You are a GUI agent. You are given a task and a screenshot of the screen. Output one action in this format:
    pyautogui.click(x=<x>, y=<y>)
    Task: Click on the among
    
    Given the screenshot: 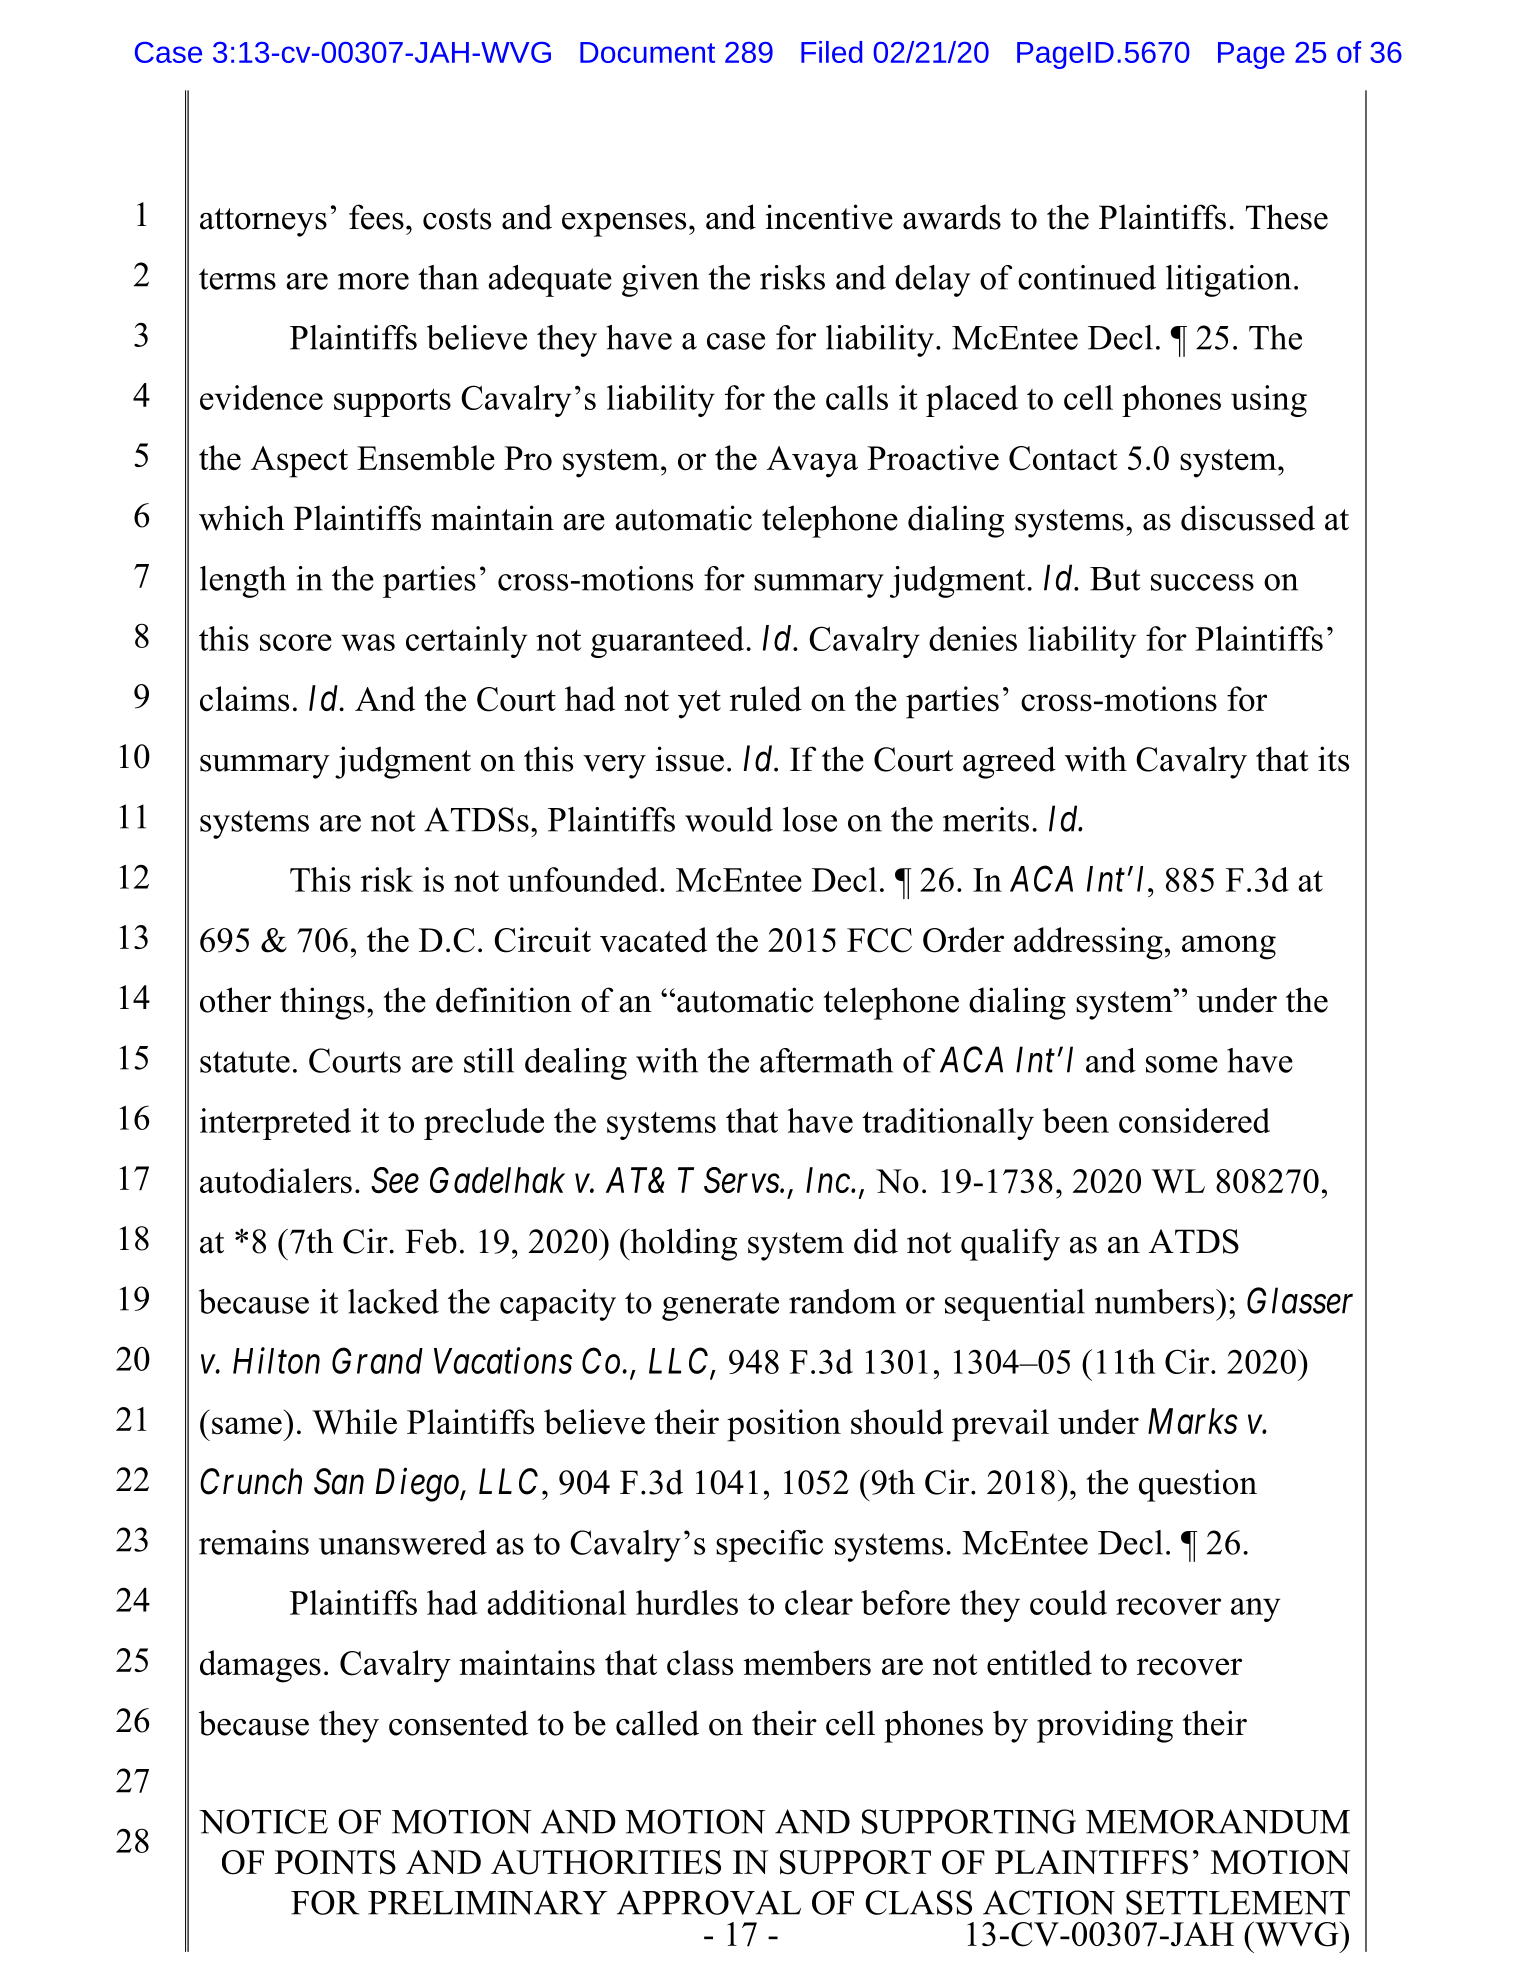 What is the action you would take?
    pyautogui.click(x=1229, y=947)
